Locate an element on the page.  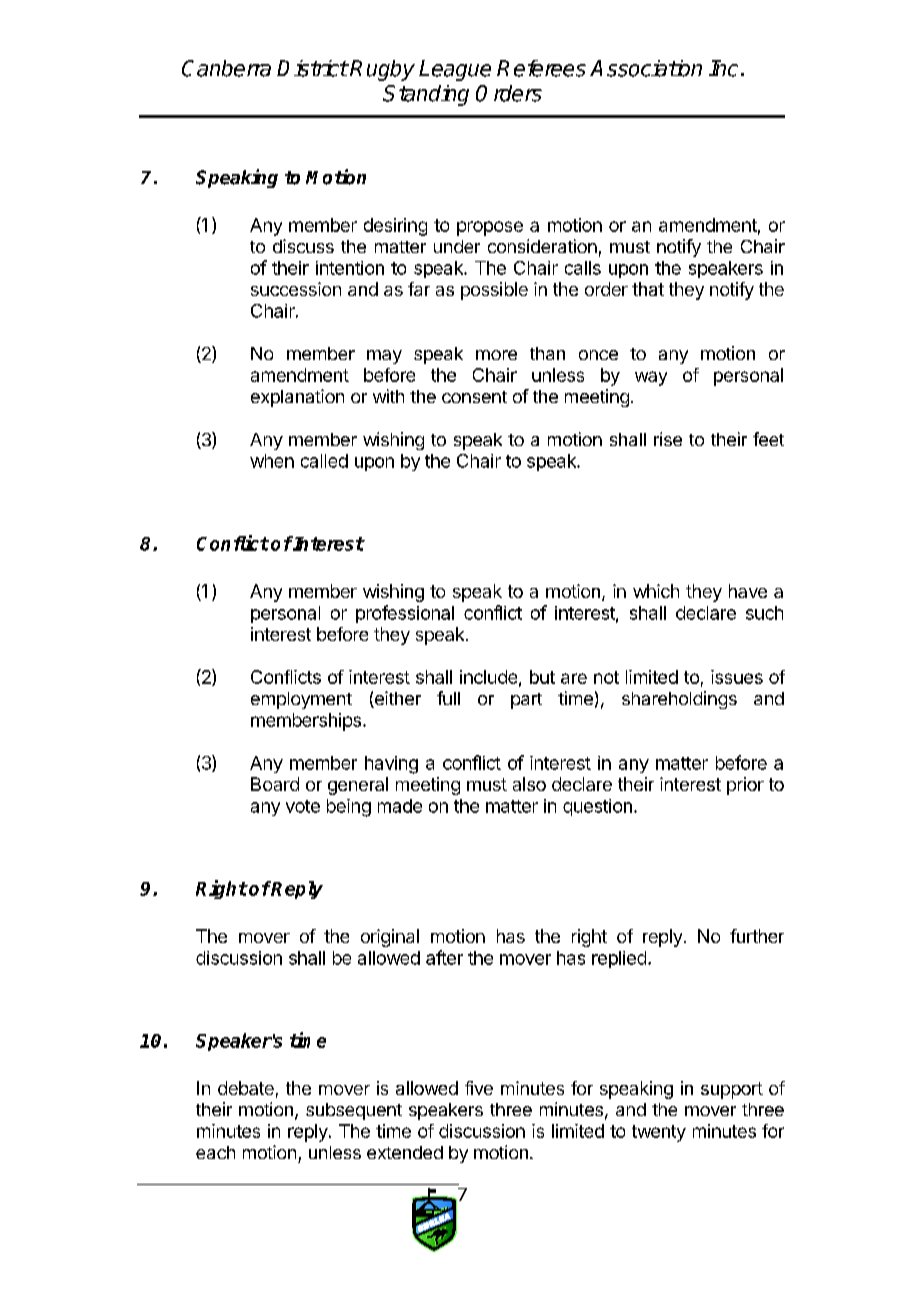
debate is located at coordinates (246, 1088).
